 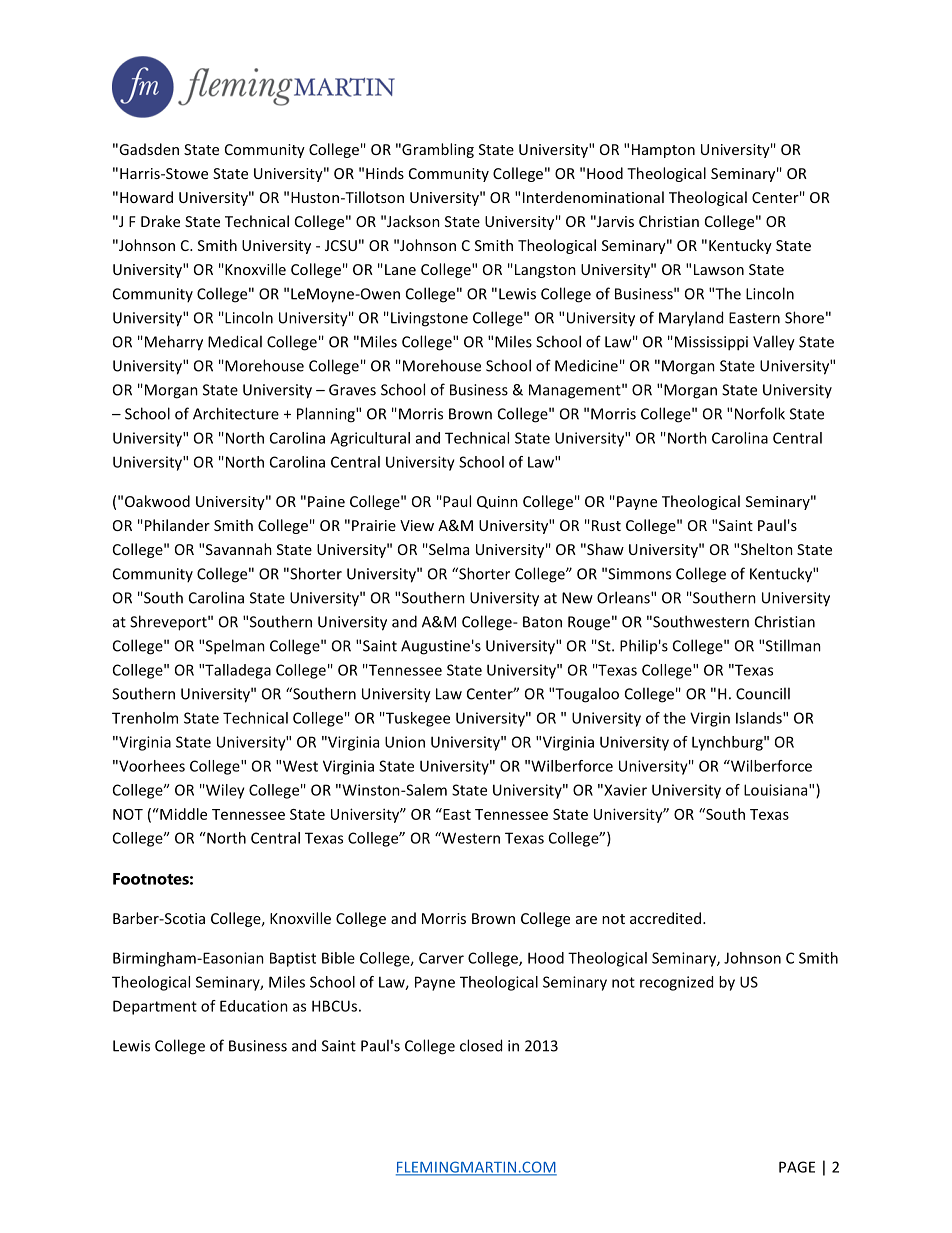 I want to click on Wiley, so click(x=224, y=791).
